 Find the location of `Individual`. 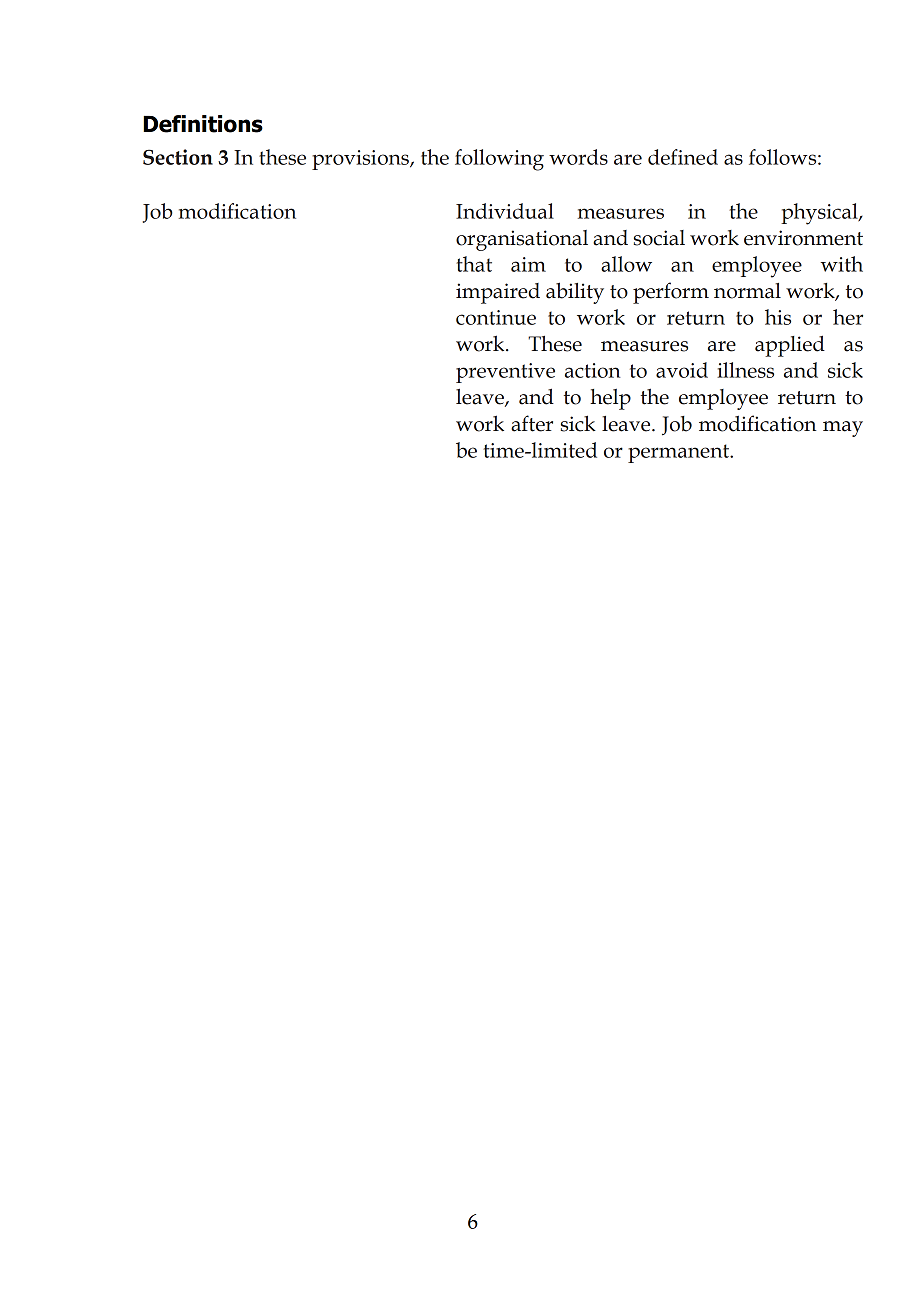

Individual is located at coordinates (505, 211).
